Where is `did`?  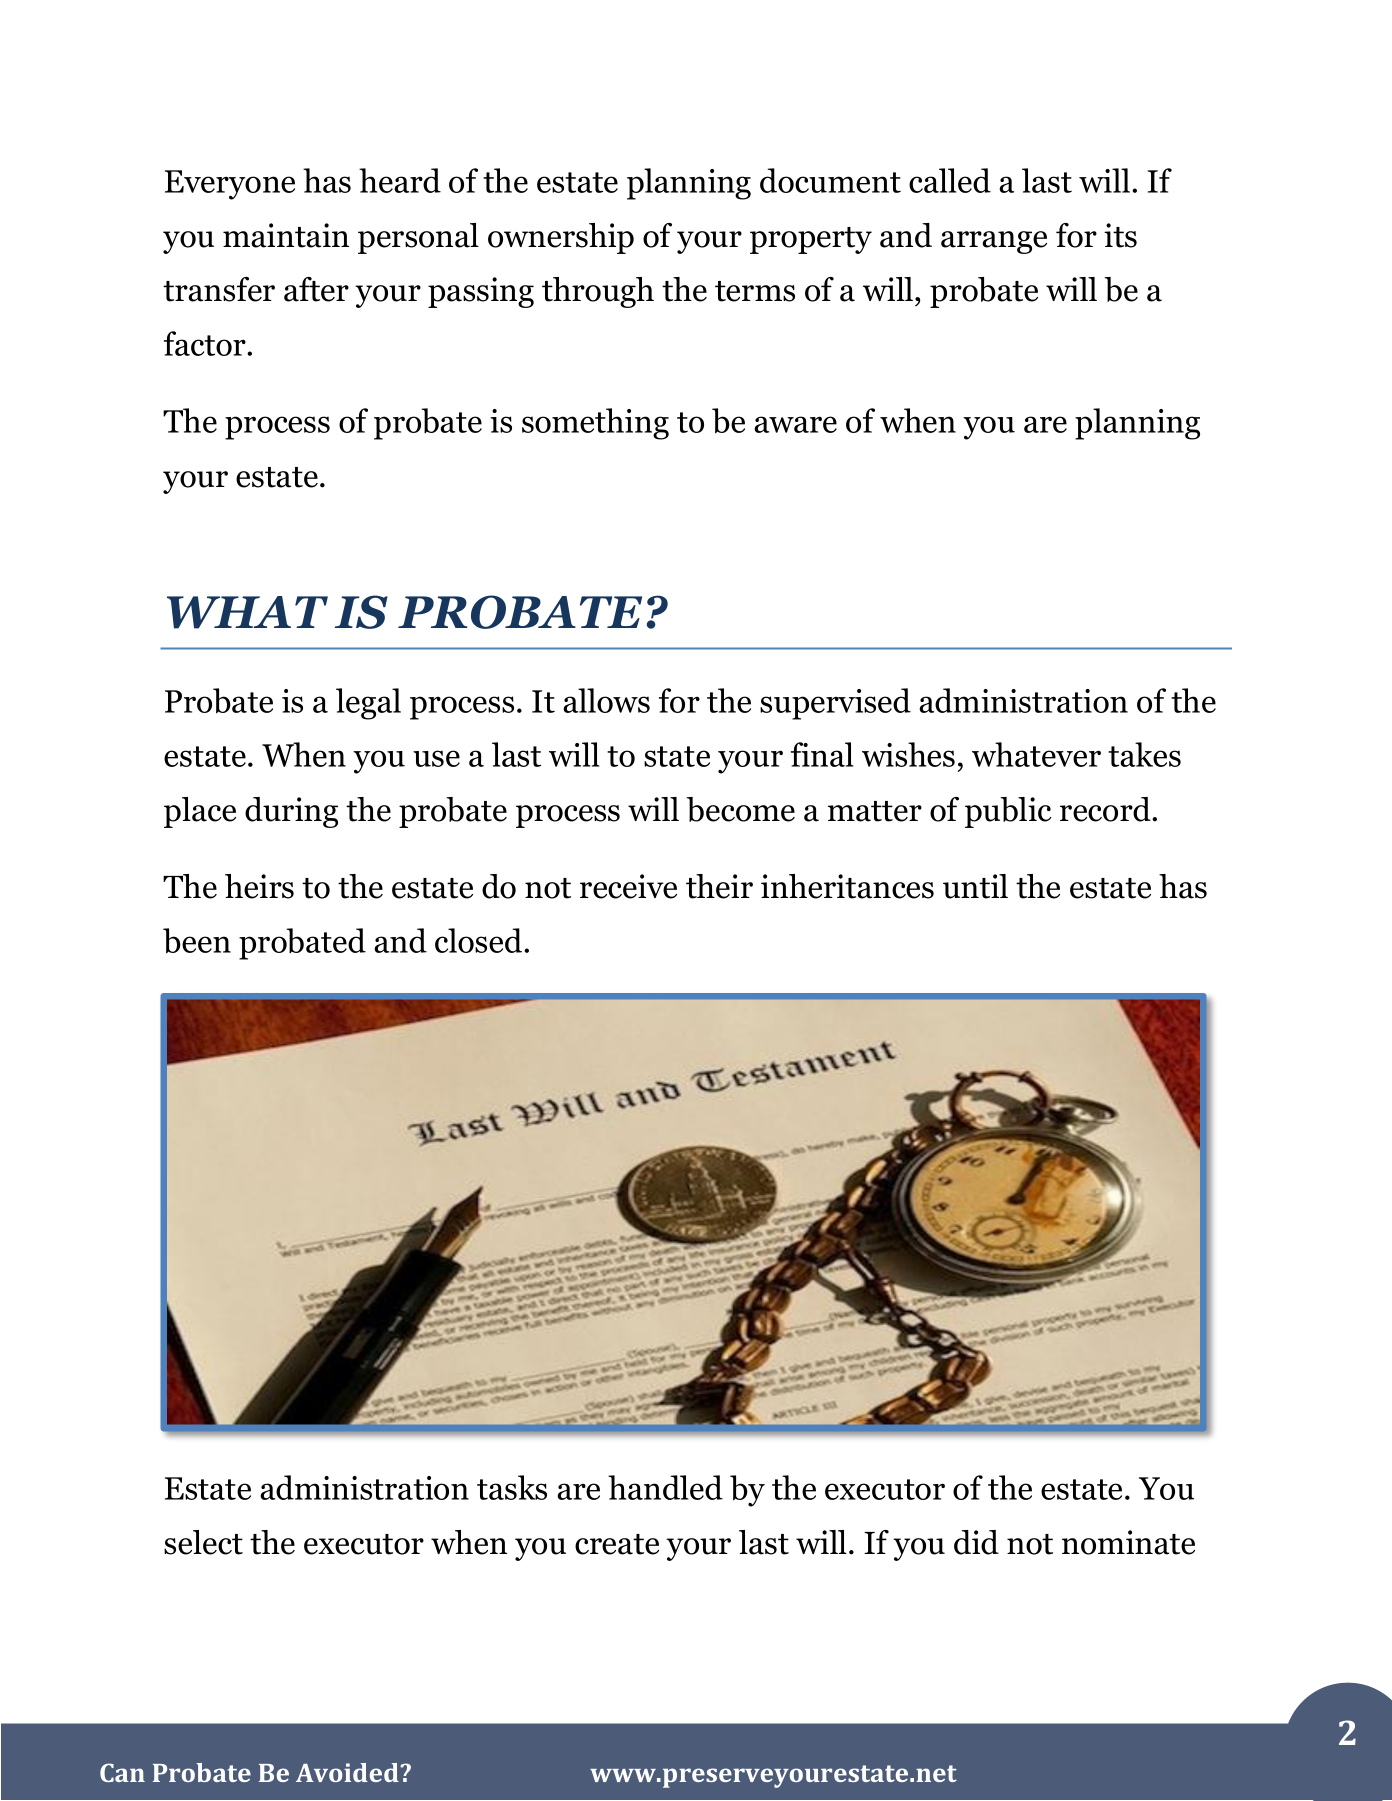
did is located at coordinates (976, 1542).
